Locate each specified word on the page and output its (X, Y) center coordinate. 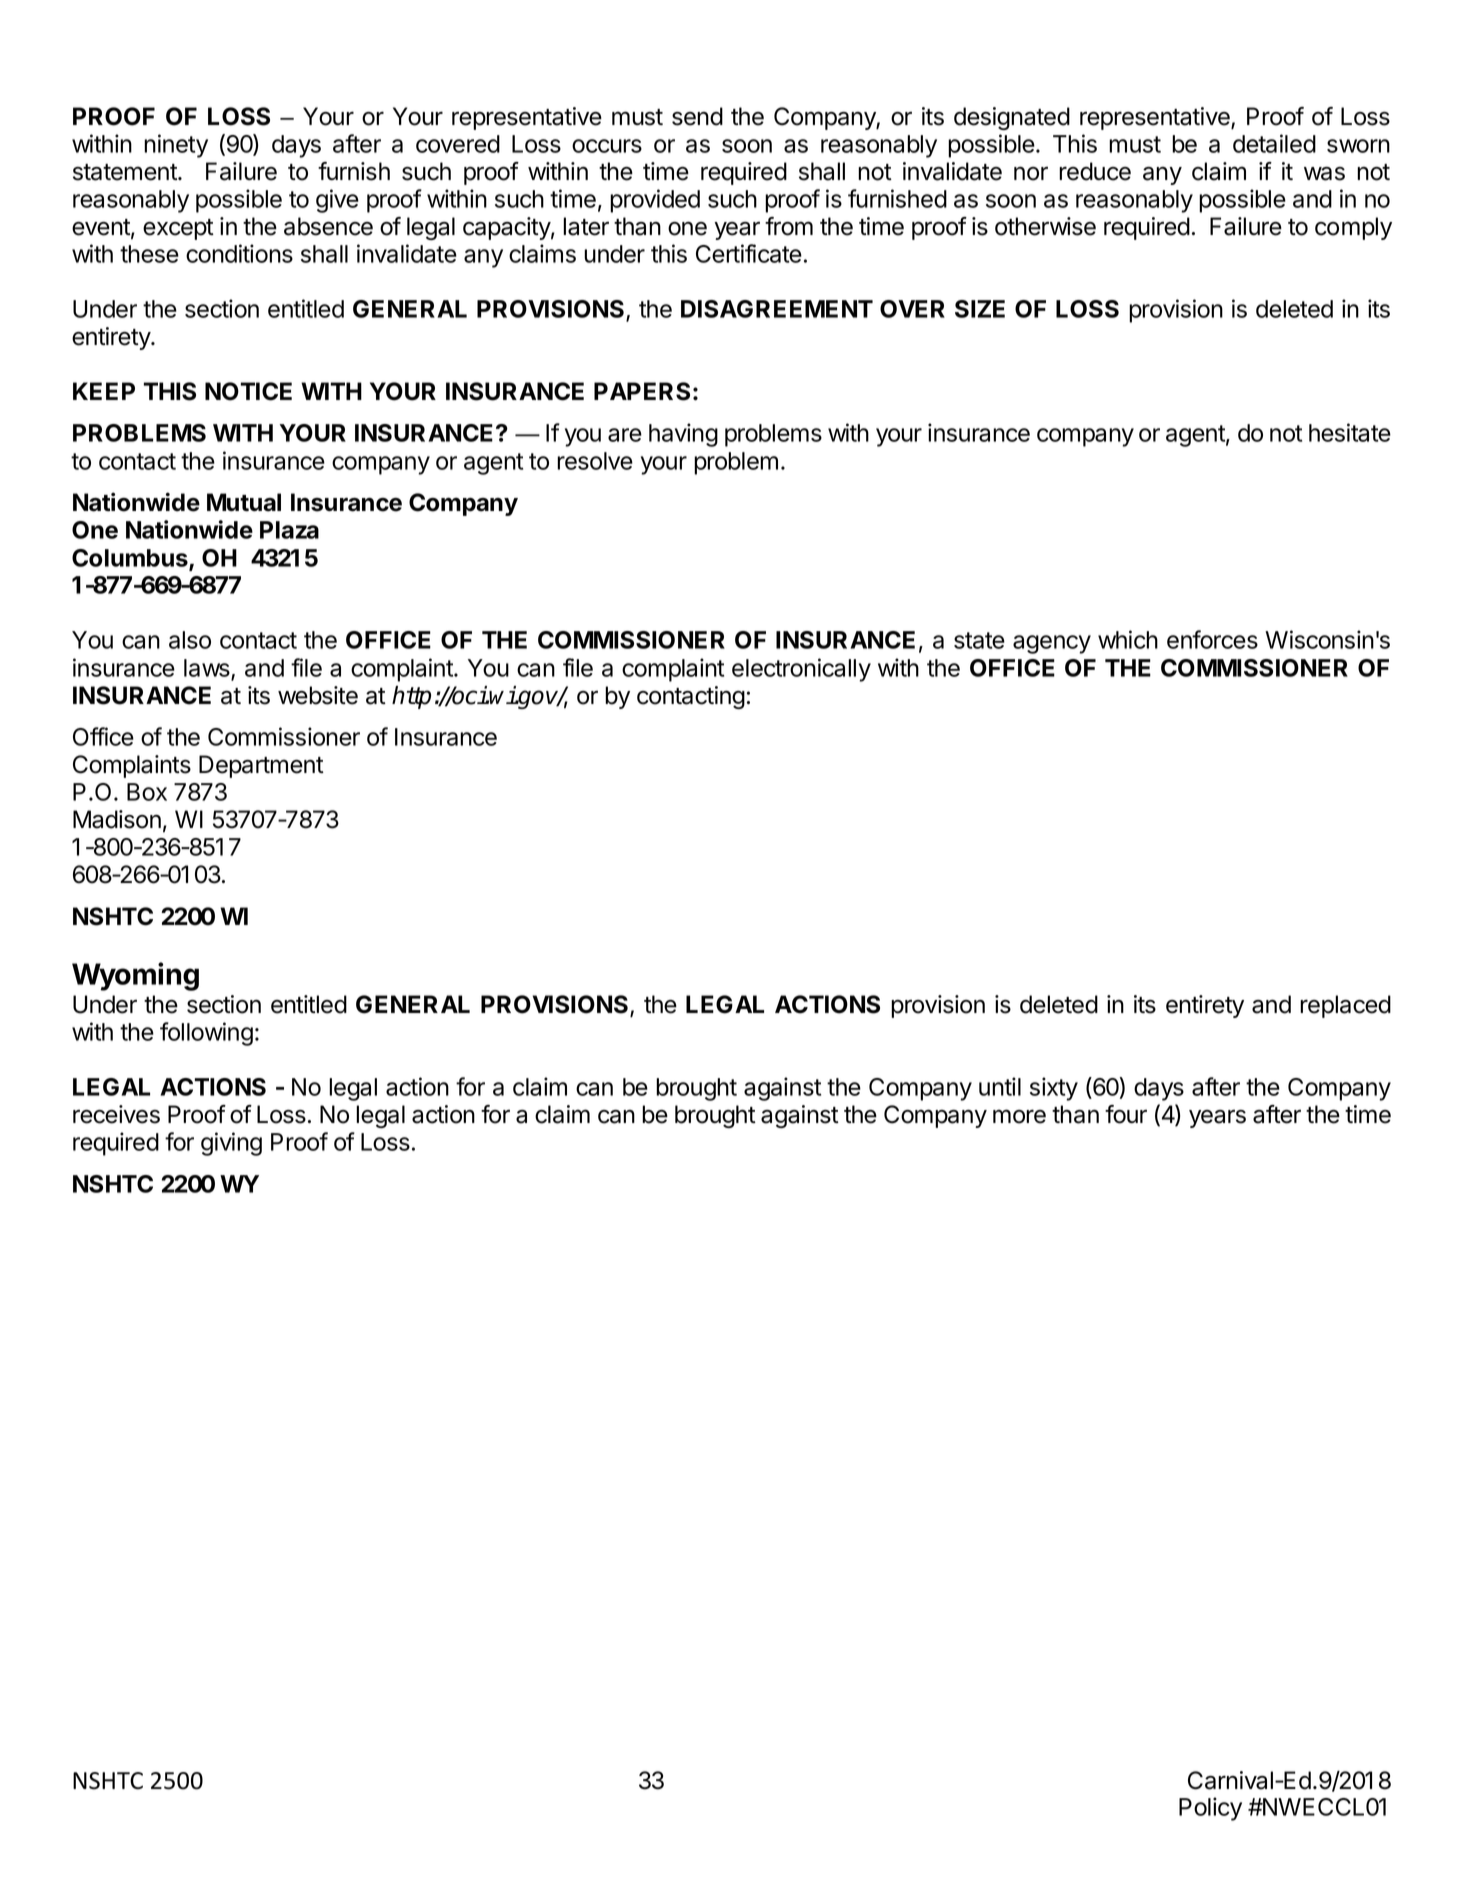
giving (231, 1144)
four (1126, 1114)
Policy (1210, 1809)
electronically (801, 670)
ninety (176, 146)
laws (208, 669)
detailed (1274, 143)
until (1000, 1086)
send (697, 116)
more (1019, 1116)
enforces (1212, 639)
